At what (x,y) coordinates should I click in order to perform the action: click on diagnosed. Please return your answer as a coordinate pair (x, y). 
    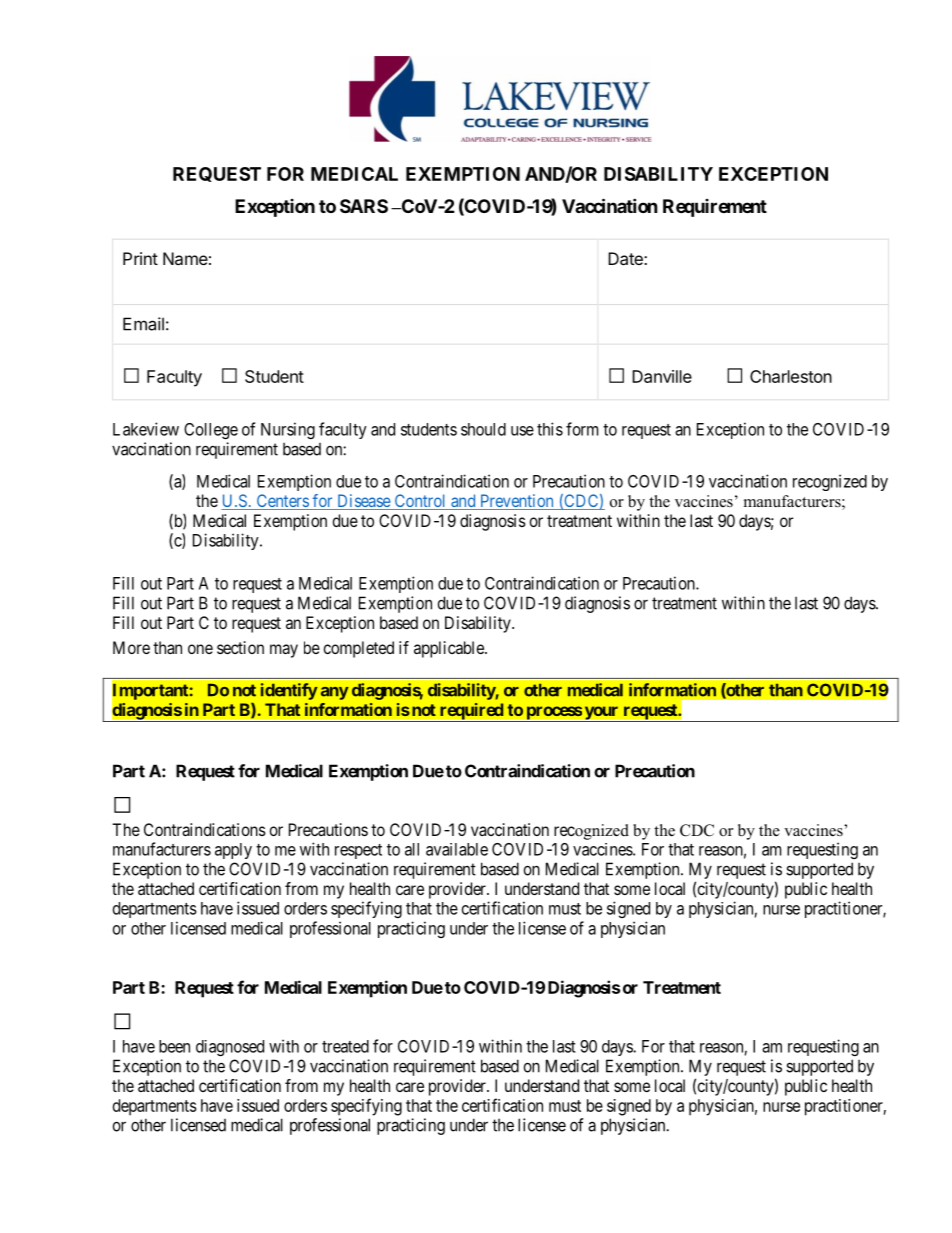
    Looking at the image, I should click on (230, 1048).
